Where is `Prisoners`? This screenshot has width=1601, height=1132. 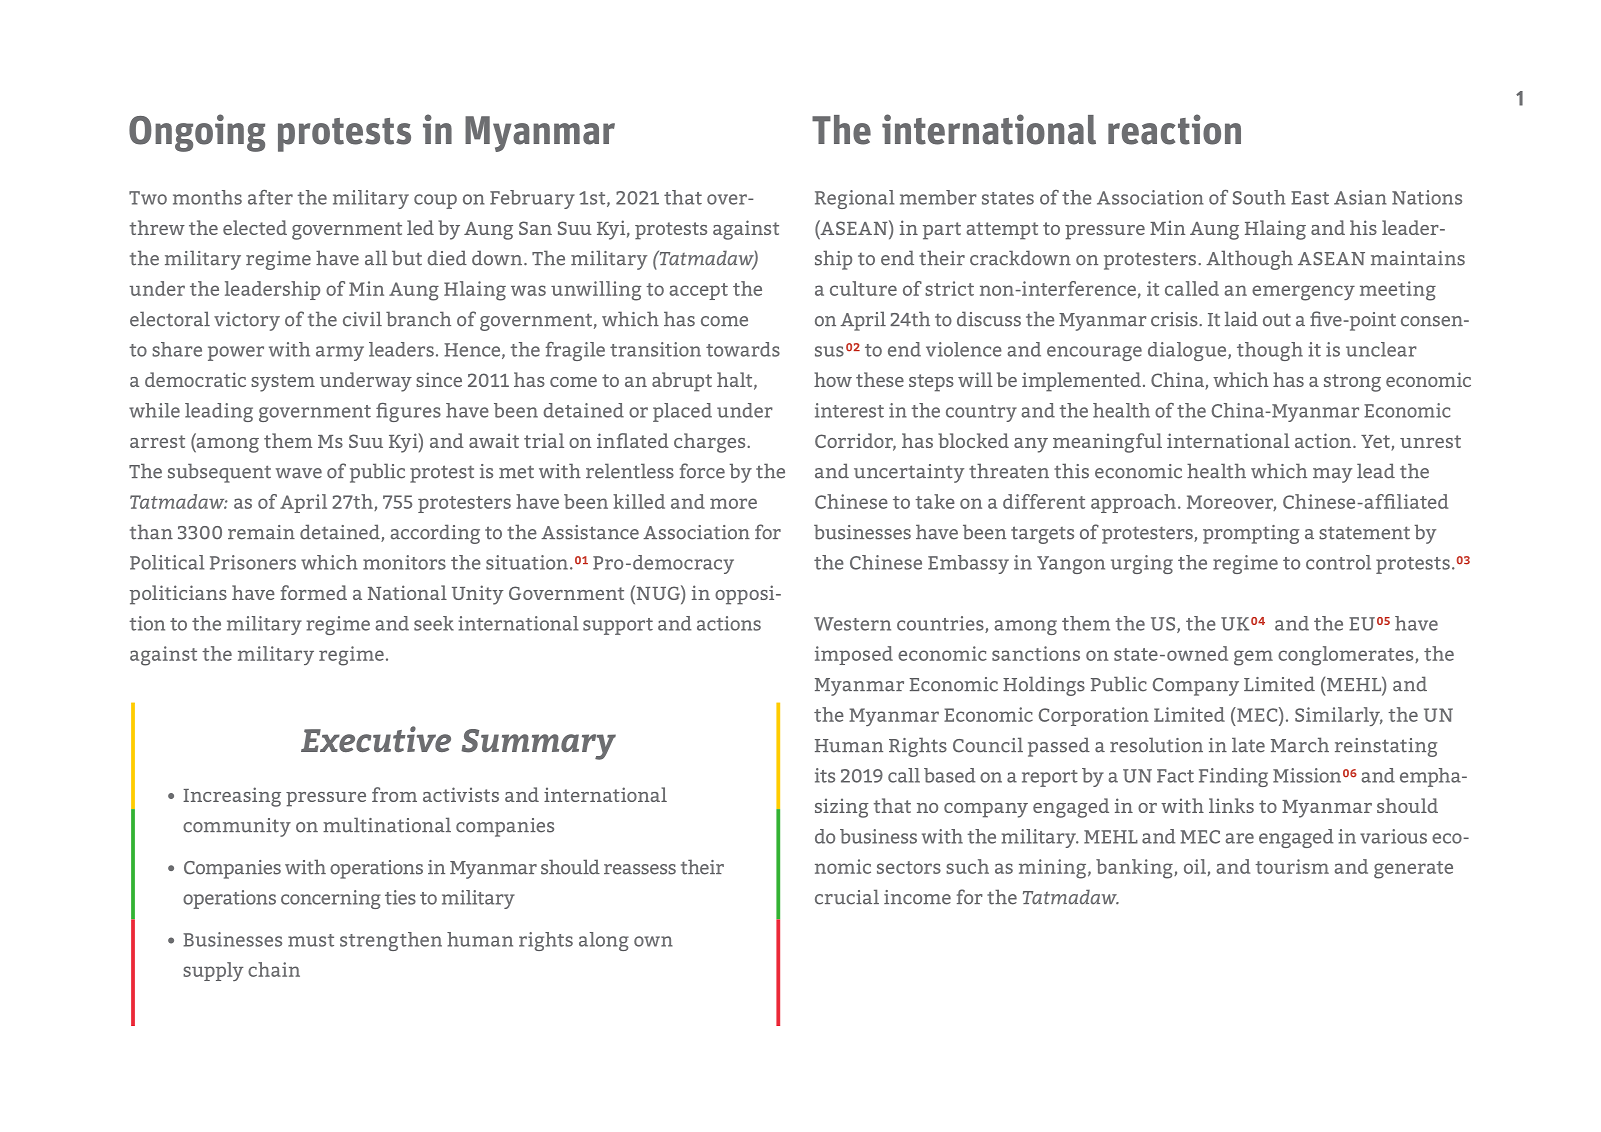 Prisoners is located at coordinates (253, 562).
